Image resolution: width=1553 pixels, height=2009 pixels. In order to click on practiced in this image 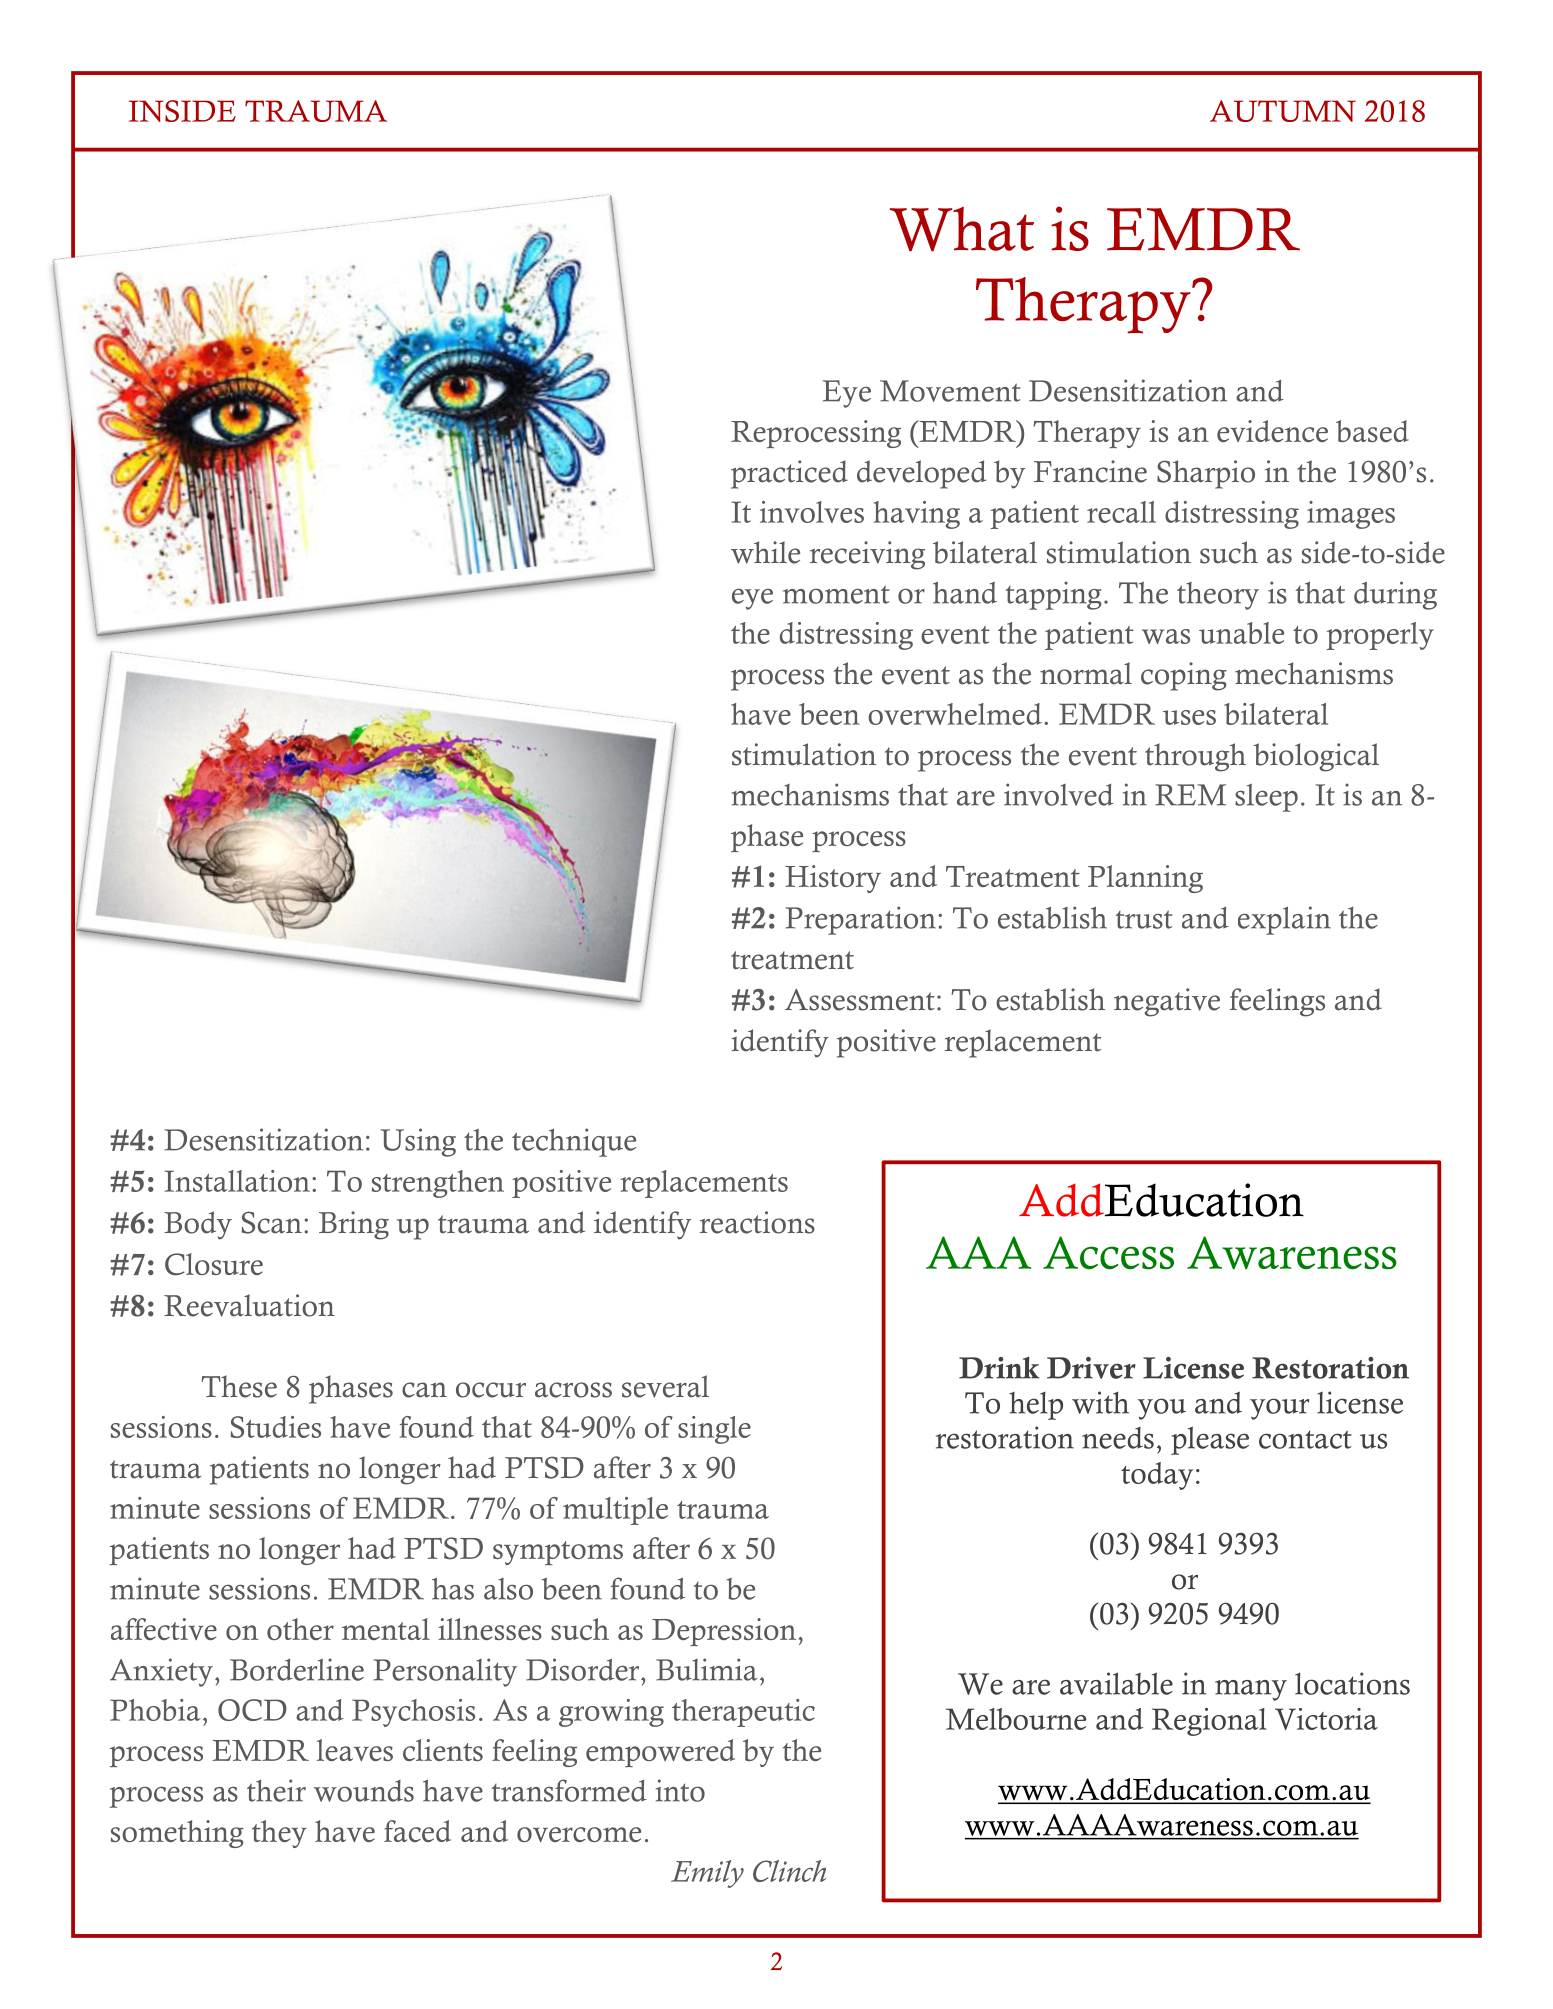, I will do `click(789, 474)`.
